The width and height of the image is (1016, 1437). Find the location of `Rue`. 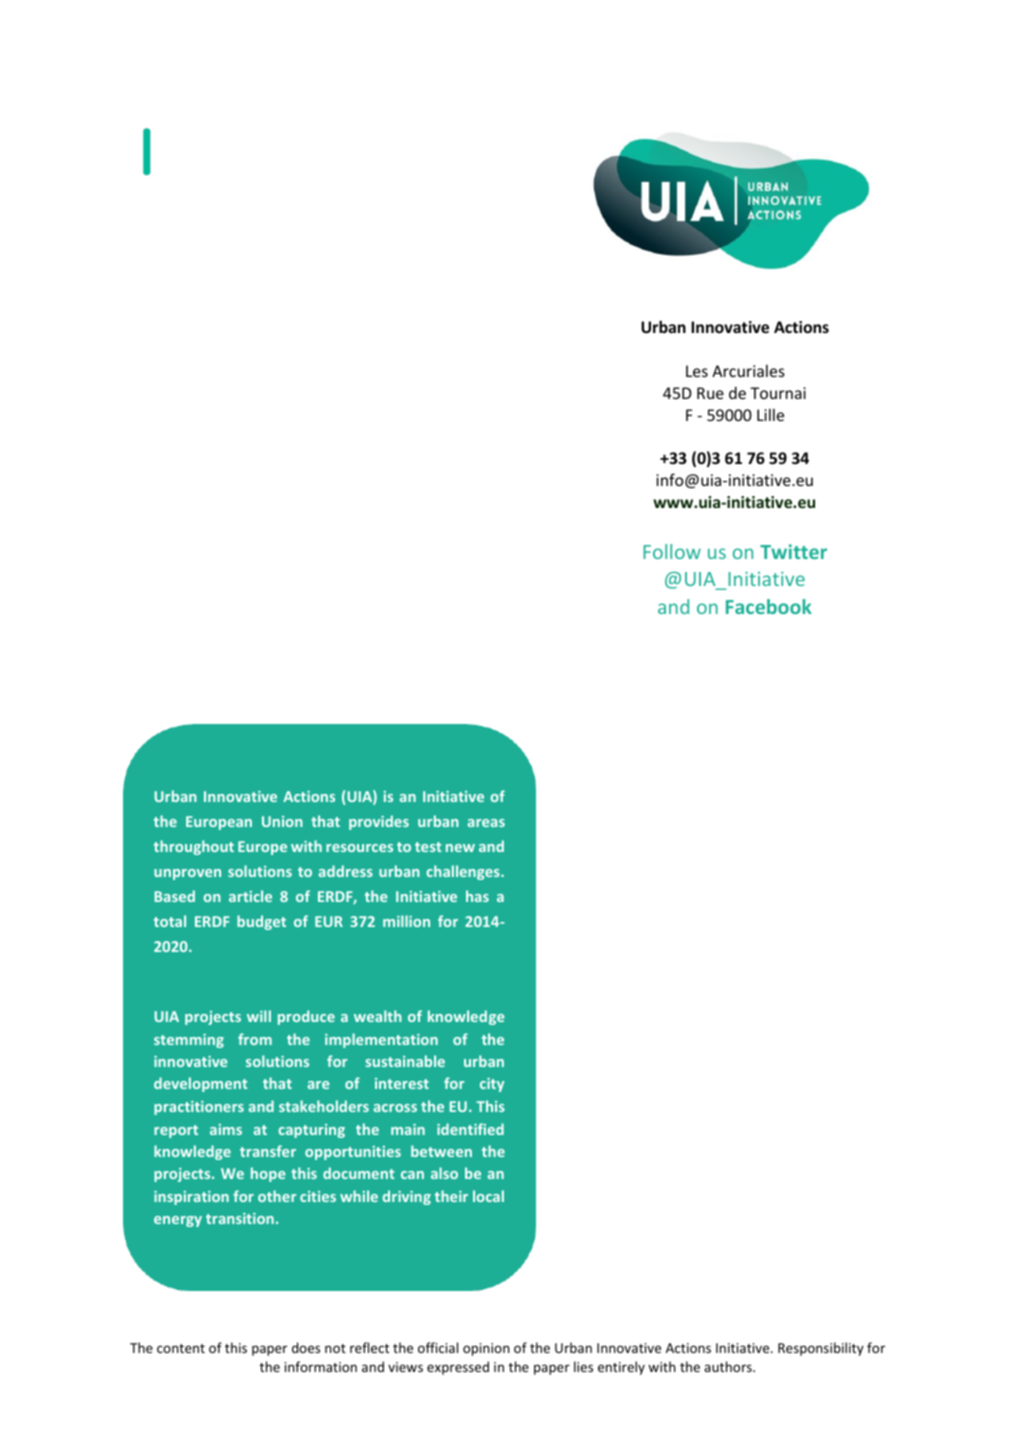

Rue is located at coordinates (710, 393).
